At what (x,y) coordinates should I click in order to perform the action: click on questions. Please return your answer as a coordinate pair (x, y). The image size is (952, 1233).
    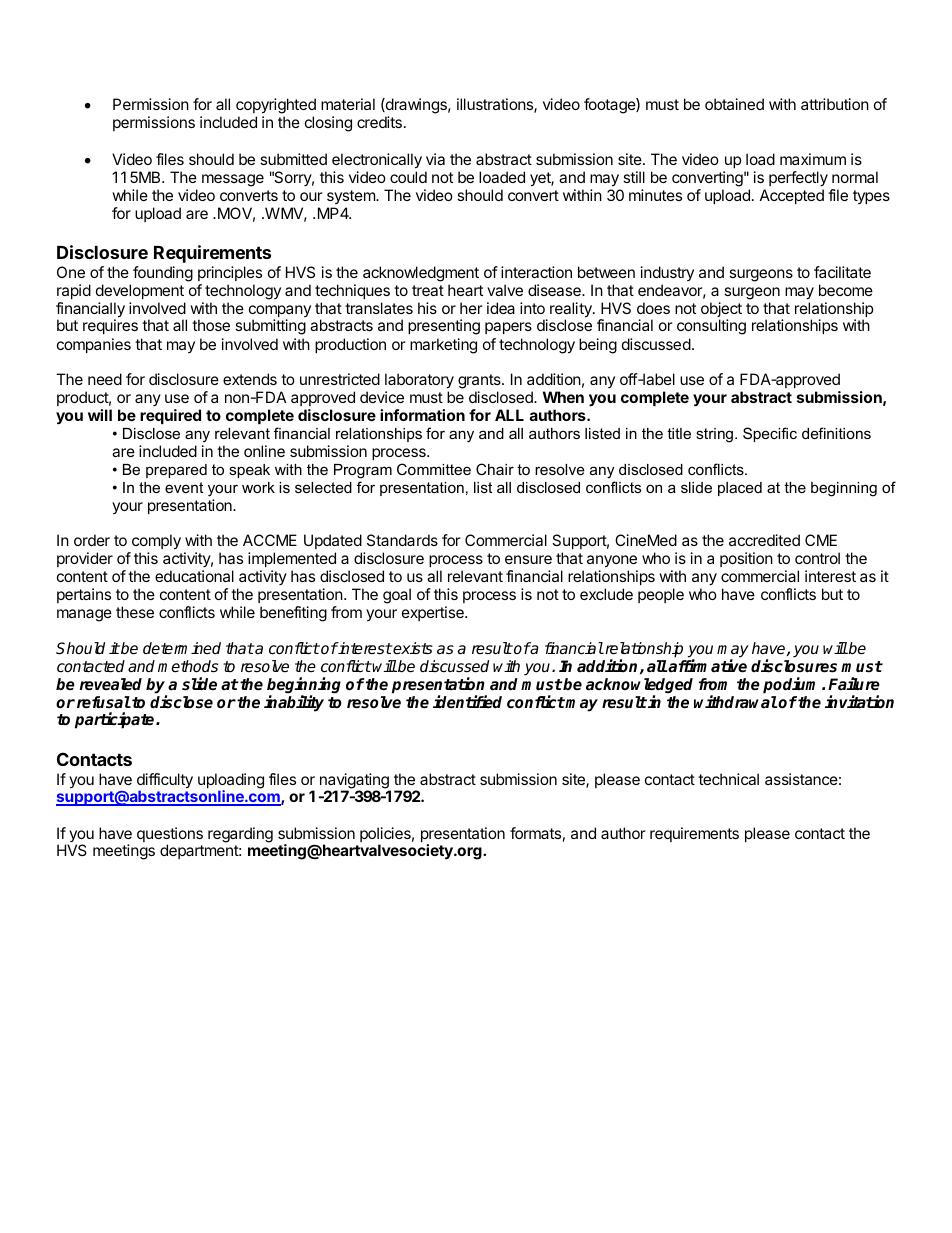
    Looking at the image, I should click on (170, 836).
